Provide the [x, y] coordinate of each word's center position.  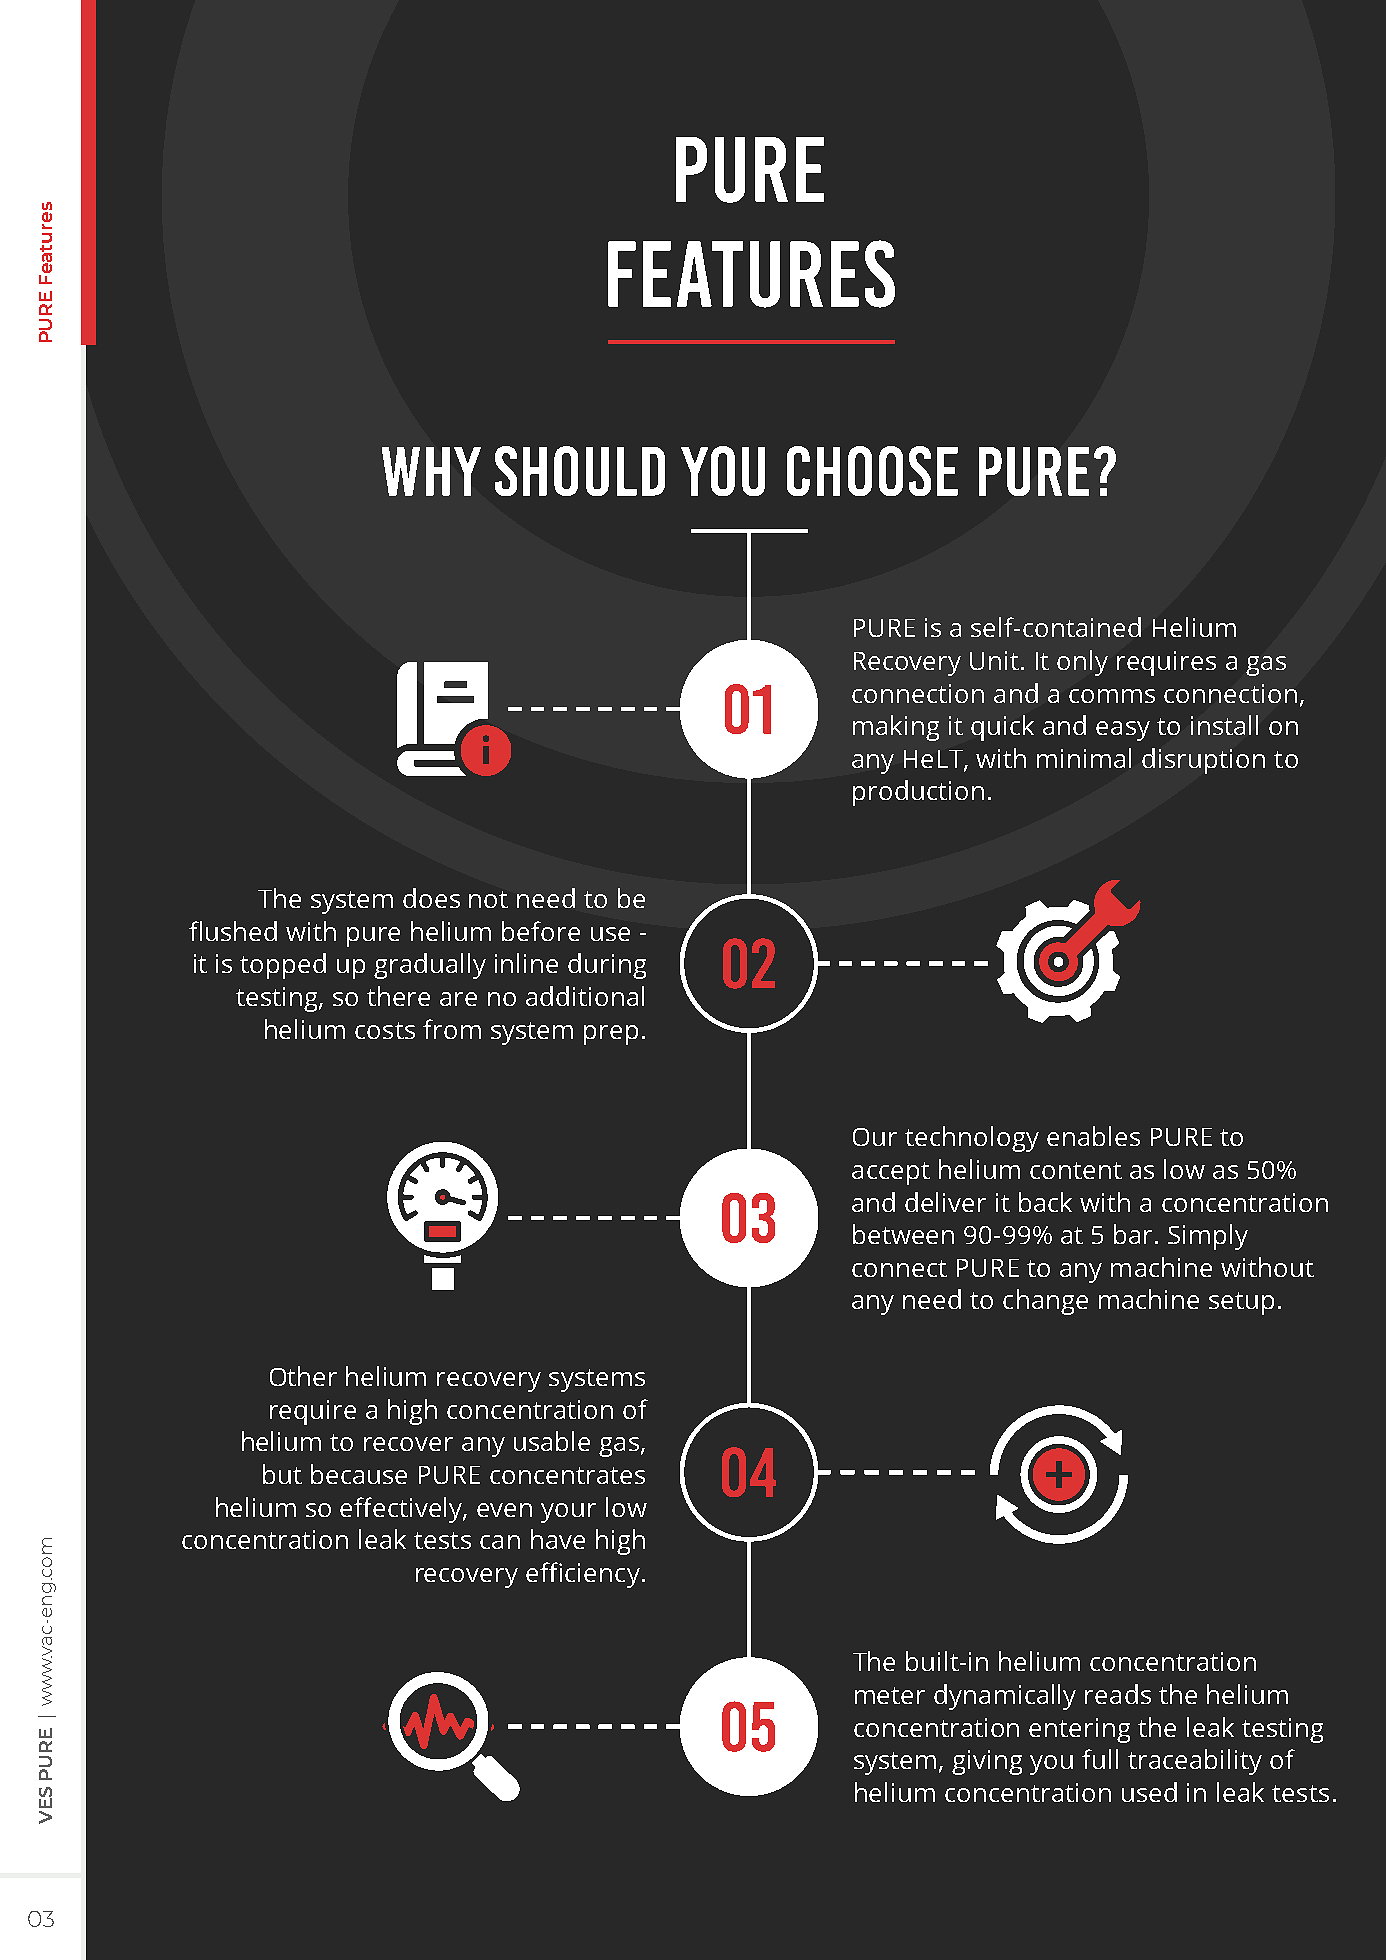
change [1045, 1302]
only [1082, 663]
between [903, 1234]
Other [303, 1376]
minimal [1084, 758]
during [607, 966]
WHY [431, 471]
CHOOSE [872, 471]
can [500, 1542]
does [431, 898]
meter [890, 1695]
